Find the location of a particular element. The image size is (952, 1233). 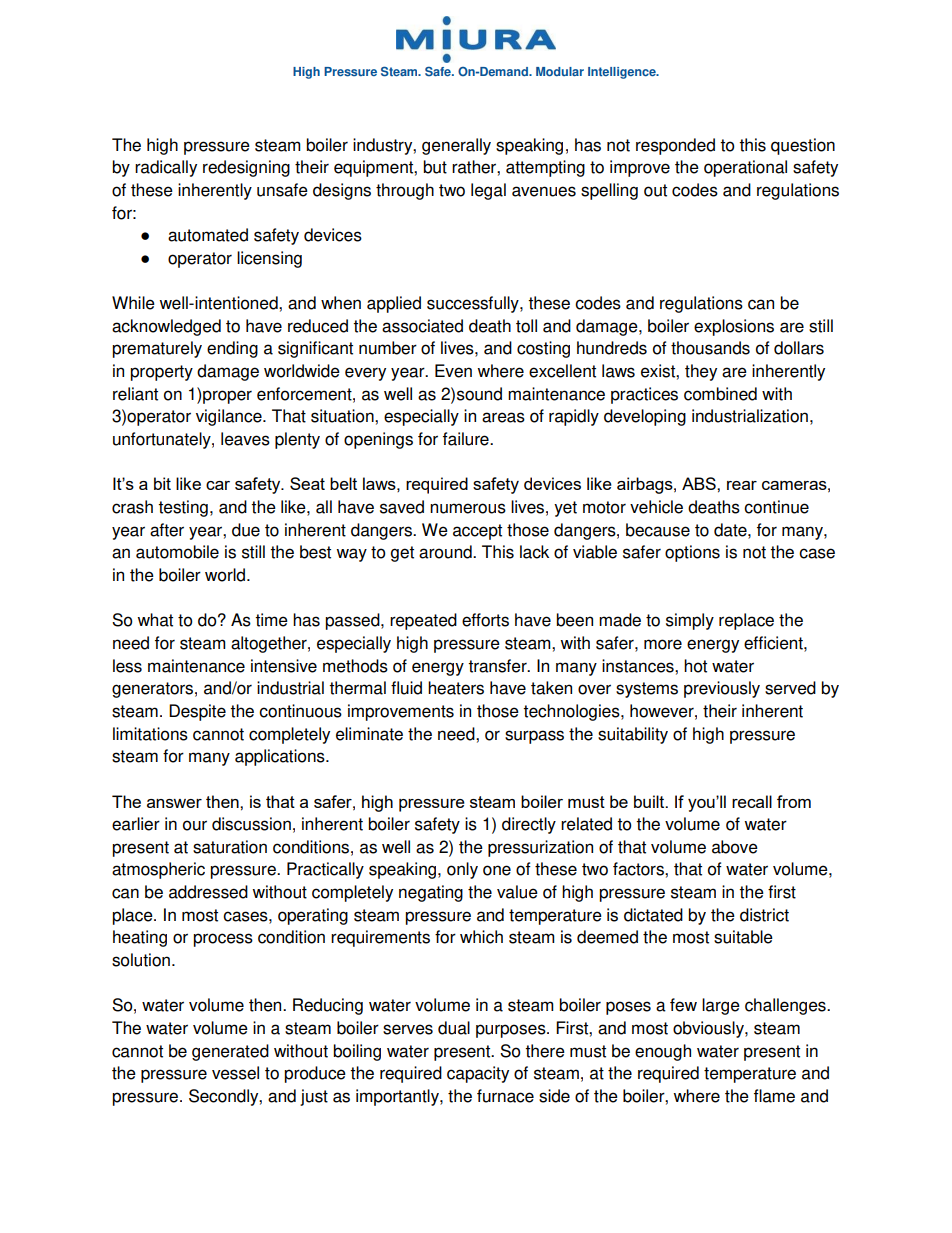

vigilance is located at coordinates (230, 417).
